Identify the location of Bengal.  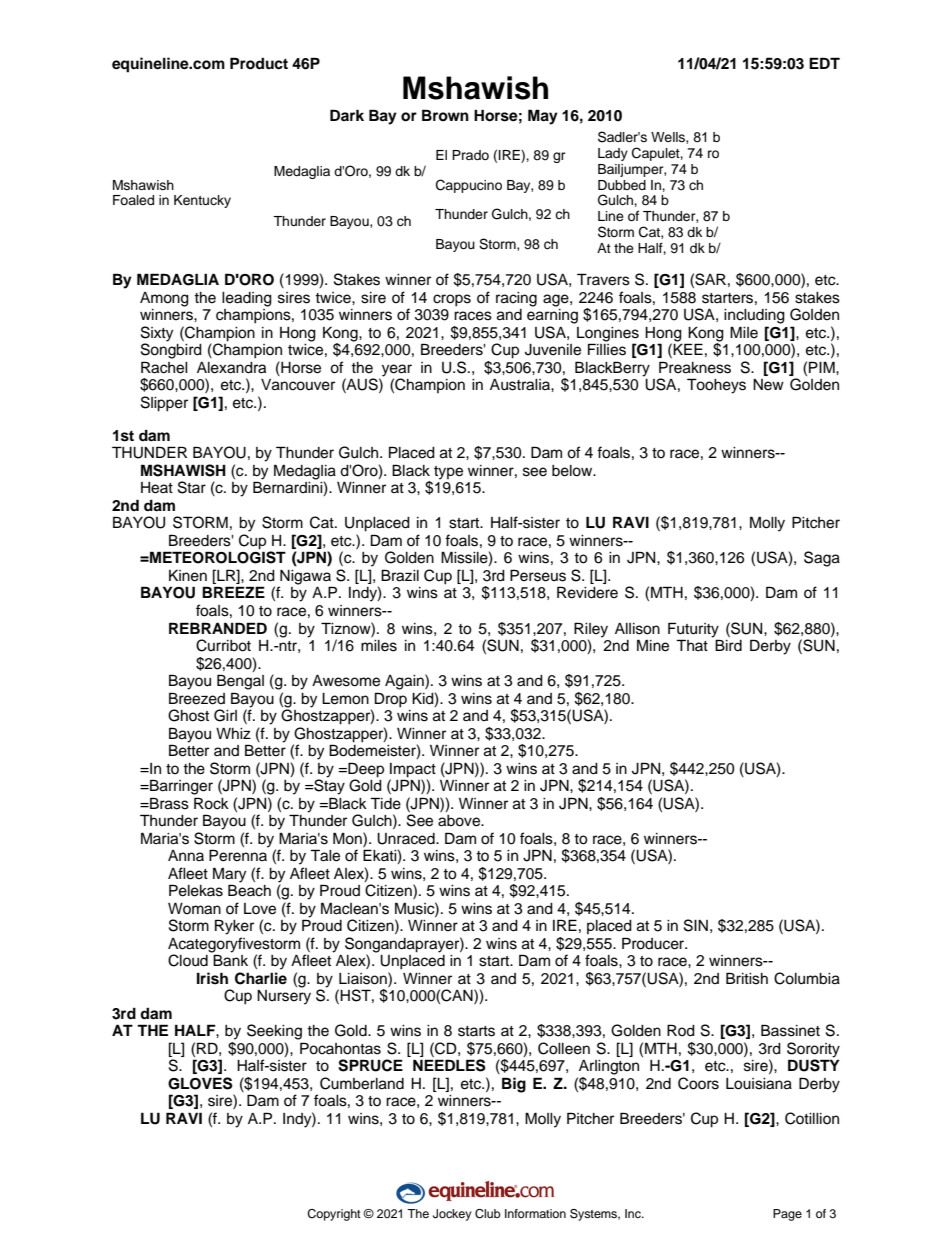
(240, 682).
